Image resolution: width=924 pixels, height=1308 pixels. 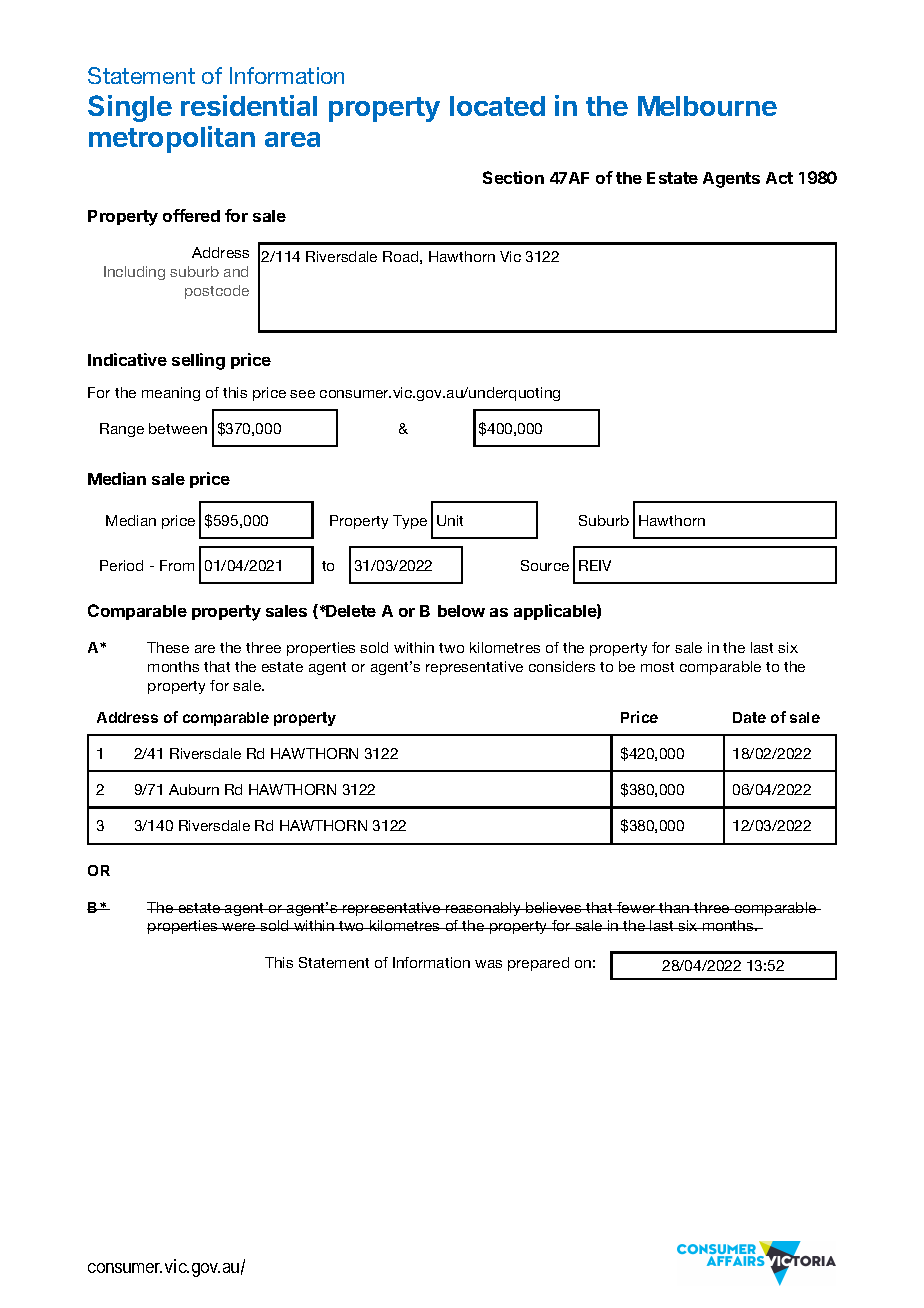 What do you see at coordinates (239, 927) in the page?
I see `were` at bounding box center [239, 927].
